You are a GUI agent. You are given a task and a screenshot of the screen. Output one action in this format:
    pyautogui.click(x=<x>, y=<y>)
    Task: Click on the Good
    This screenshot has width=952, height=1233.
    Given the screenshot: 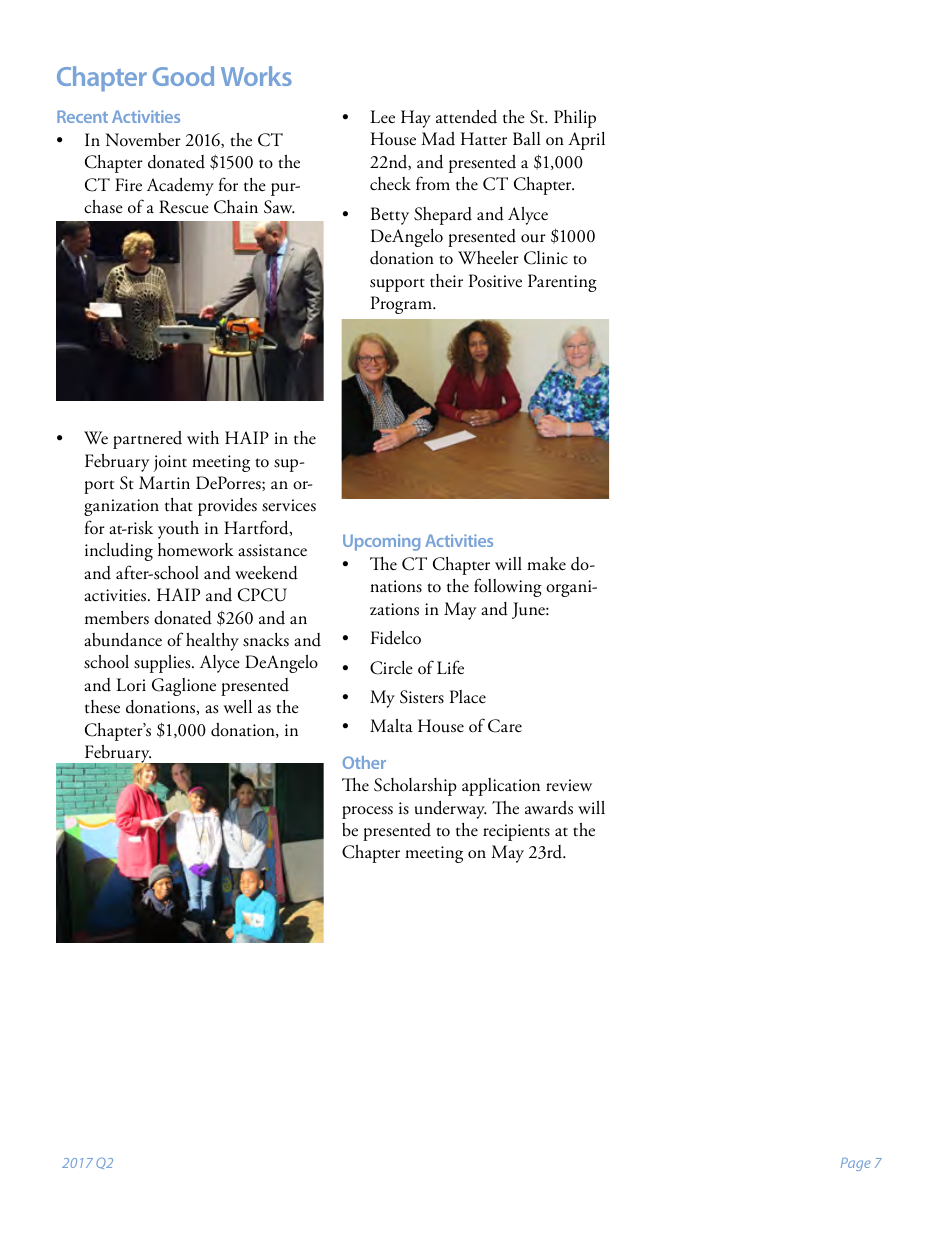 What is the action you would take?
    pyautogui.click(x=183, y=76)
